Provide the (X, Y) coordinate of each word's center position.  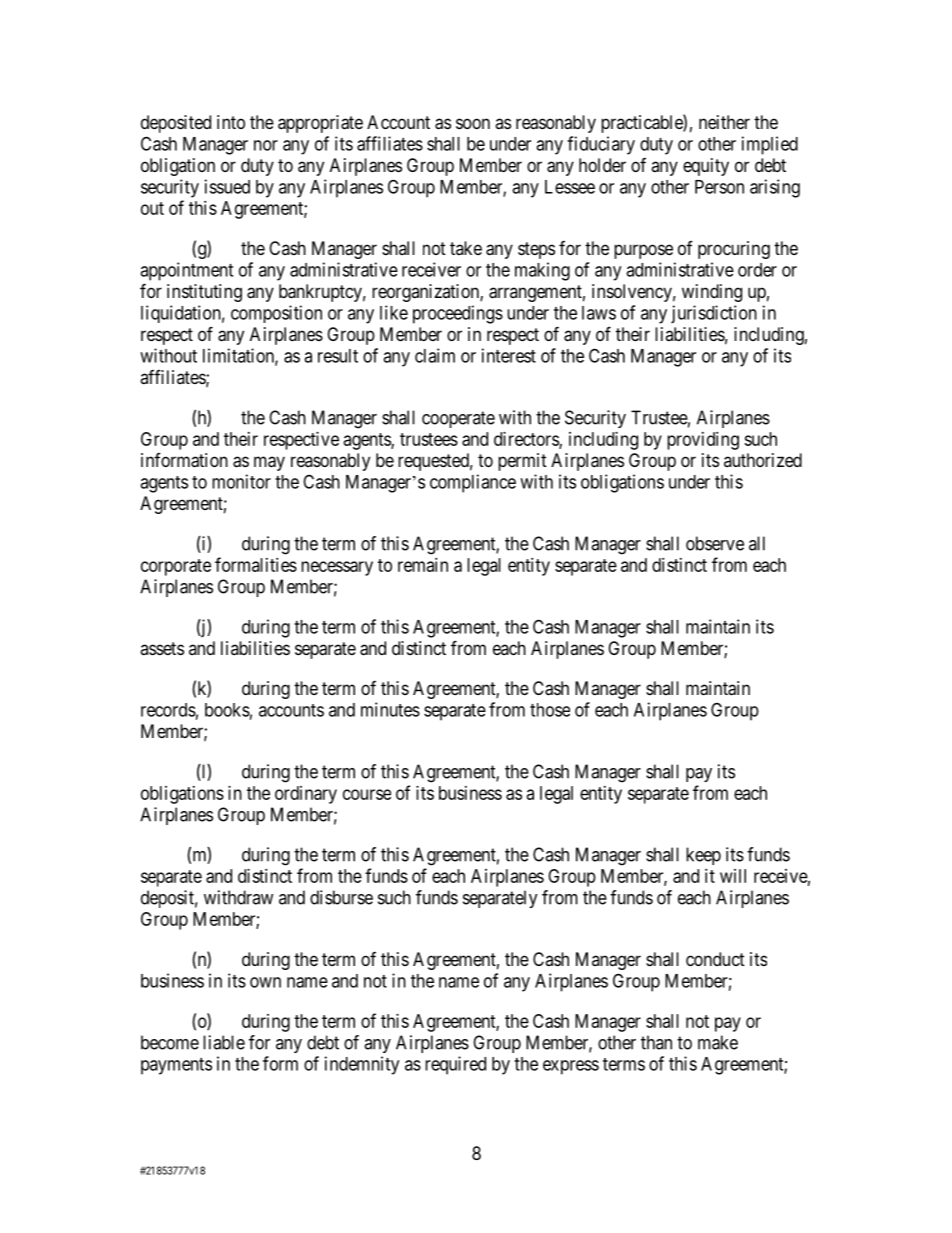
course (367, 794)
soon (473, 123)
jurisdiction (714, 314)
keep (703, 856)
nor (266, 145)
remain (423, 565)
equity (706, 167)
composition (276, 314)
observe (715, 543)
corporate (176, 567)
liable (224, 1042)
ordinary (306, 795)
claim (435, 355)
